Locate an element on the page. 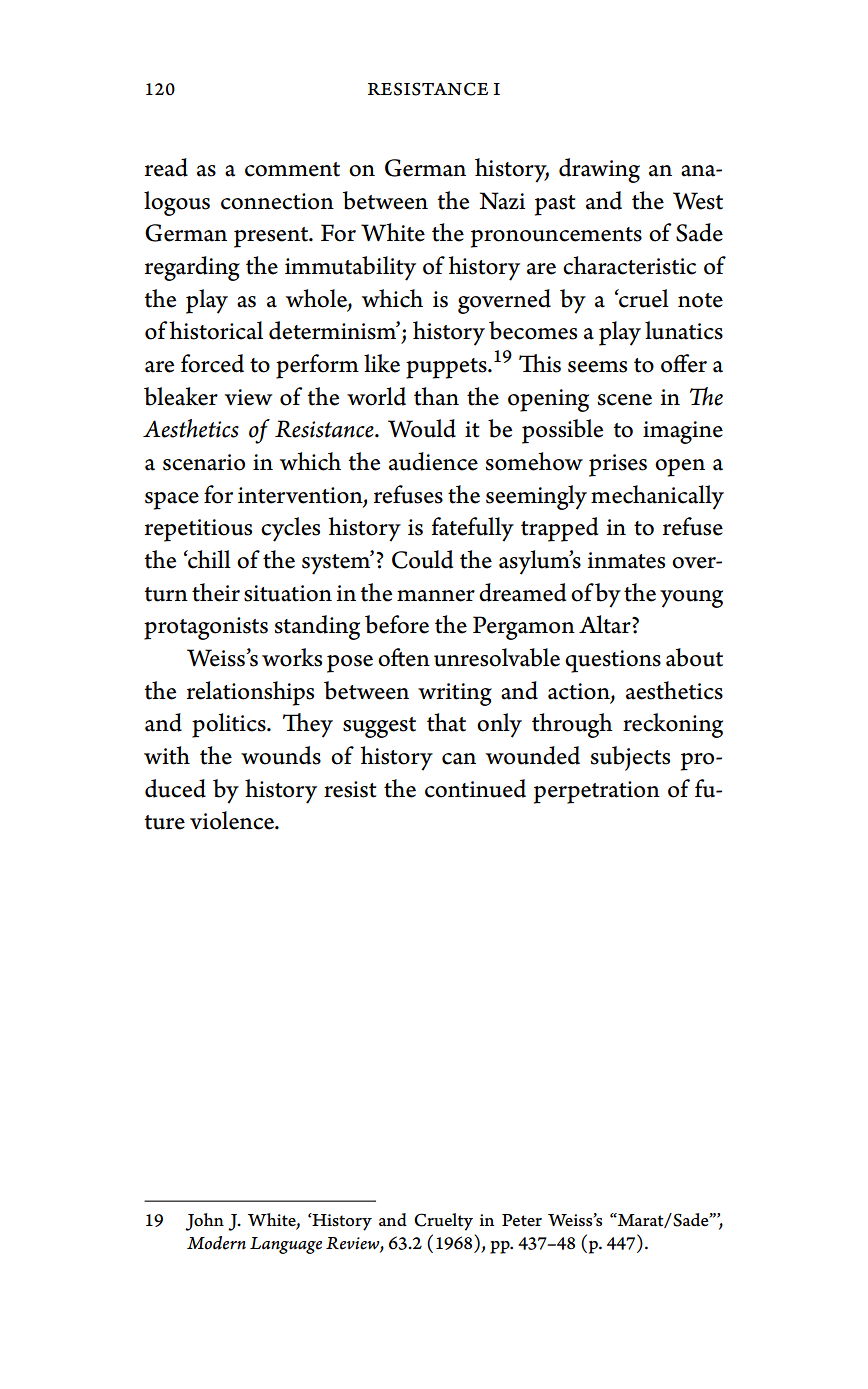  Peter is located at coordinates (522, 1220).
